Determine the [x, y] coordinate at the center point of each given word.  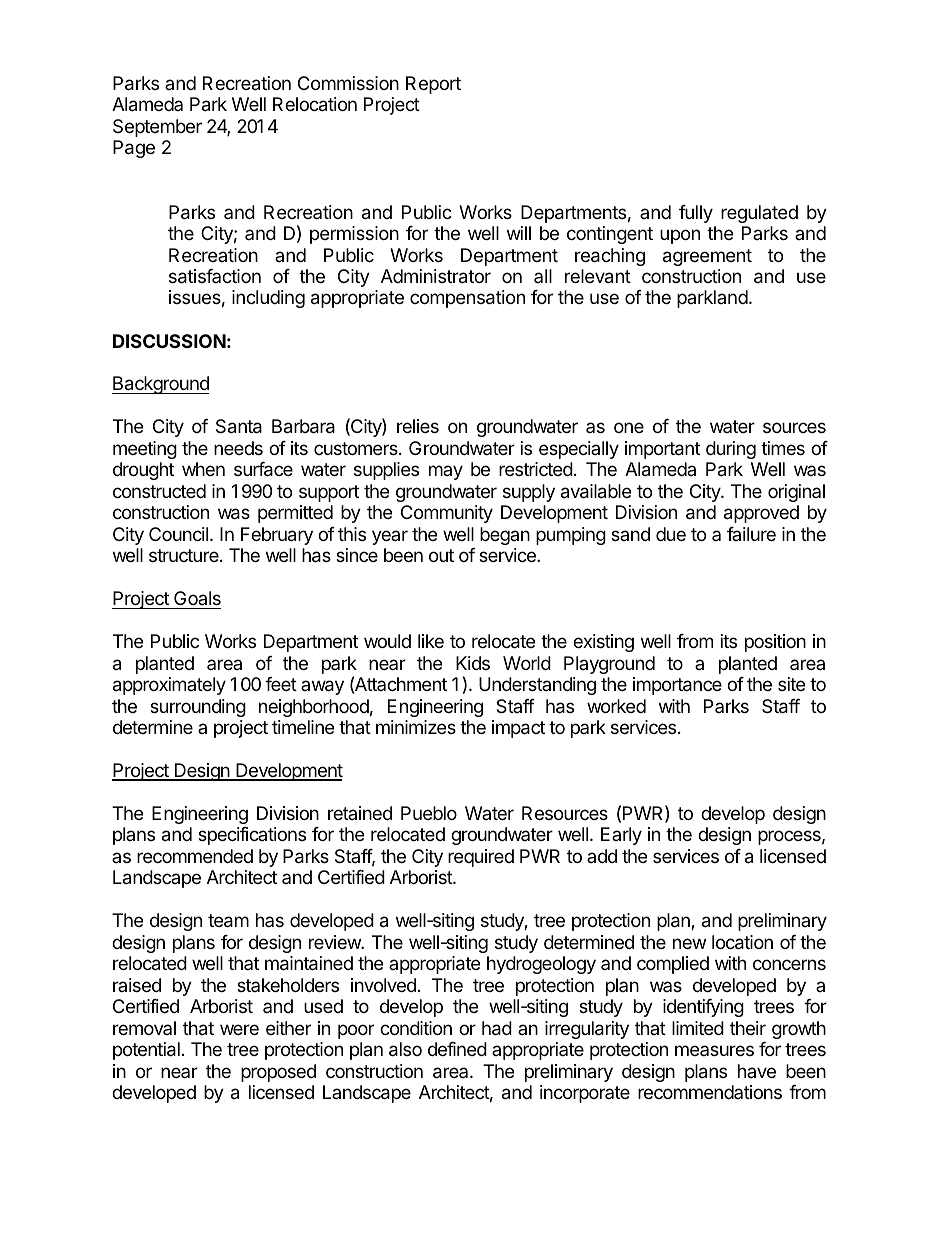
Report [433, 85]
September [157, 128]
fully [696, 214]
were [239, 1029]
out [441, 555]
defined [457, 1049]
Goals [196, 600]
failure [751, 534]
